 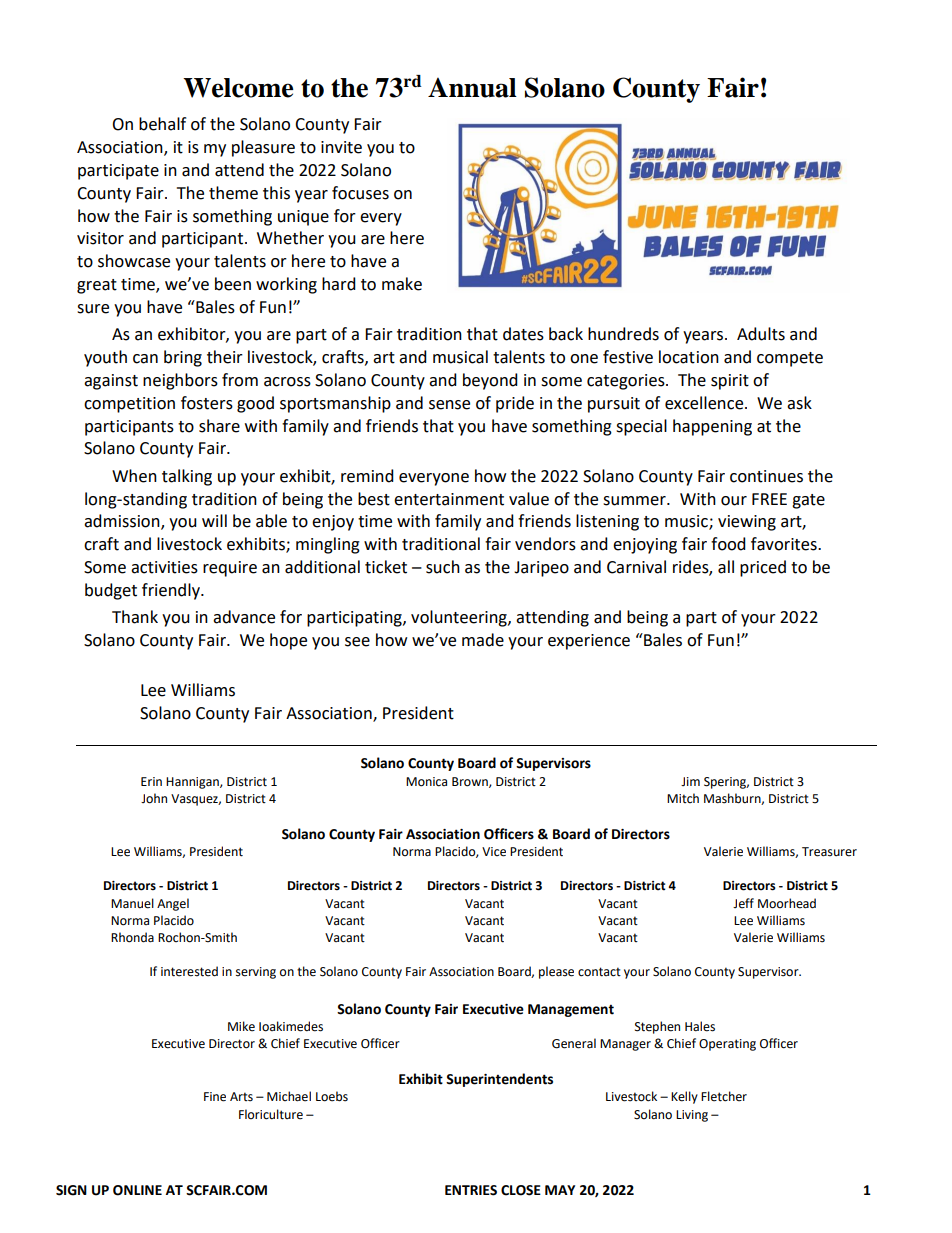 I want to click on neighbors, so click(x=180, y=381).
